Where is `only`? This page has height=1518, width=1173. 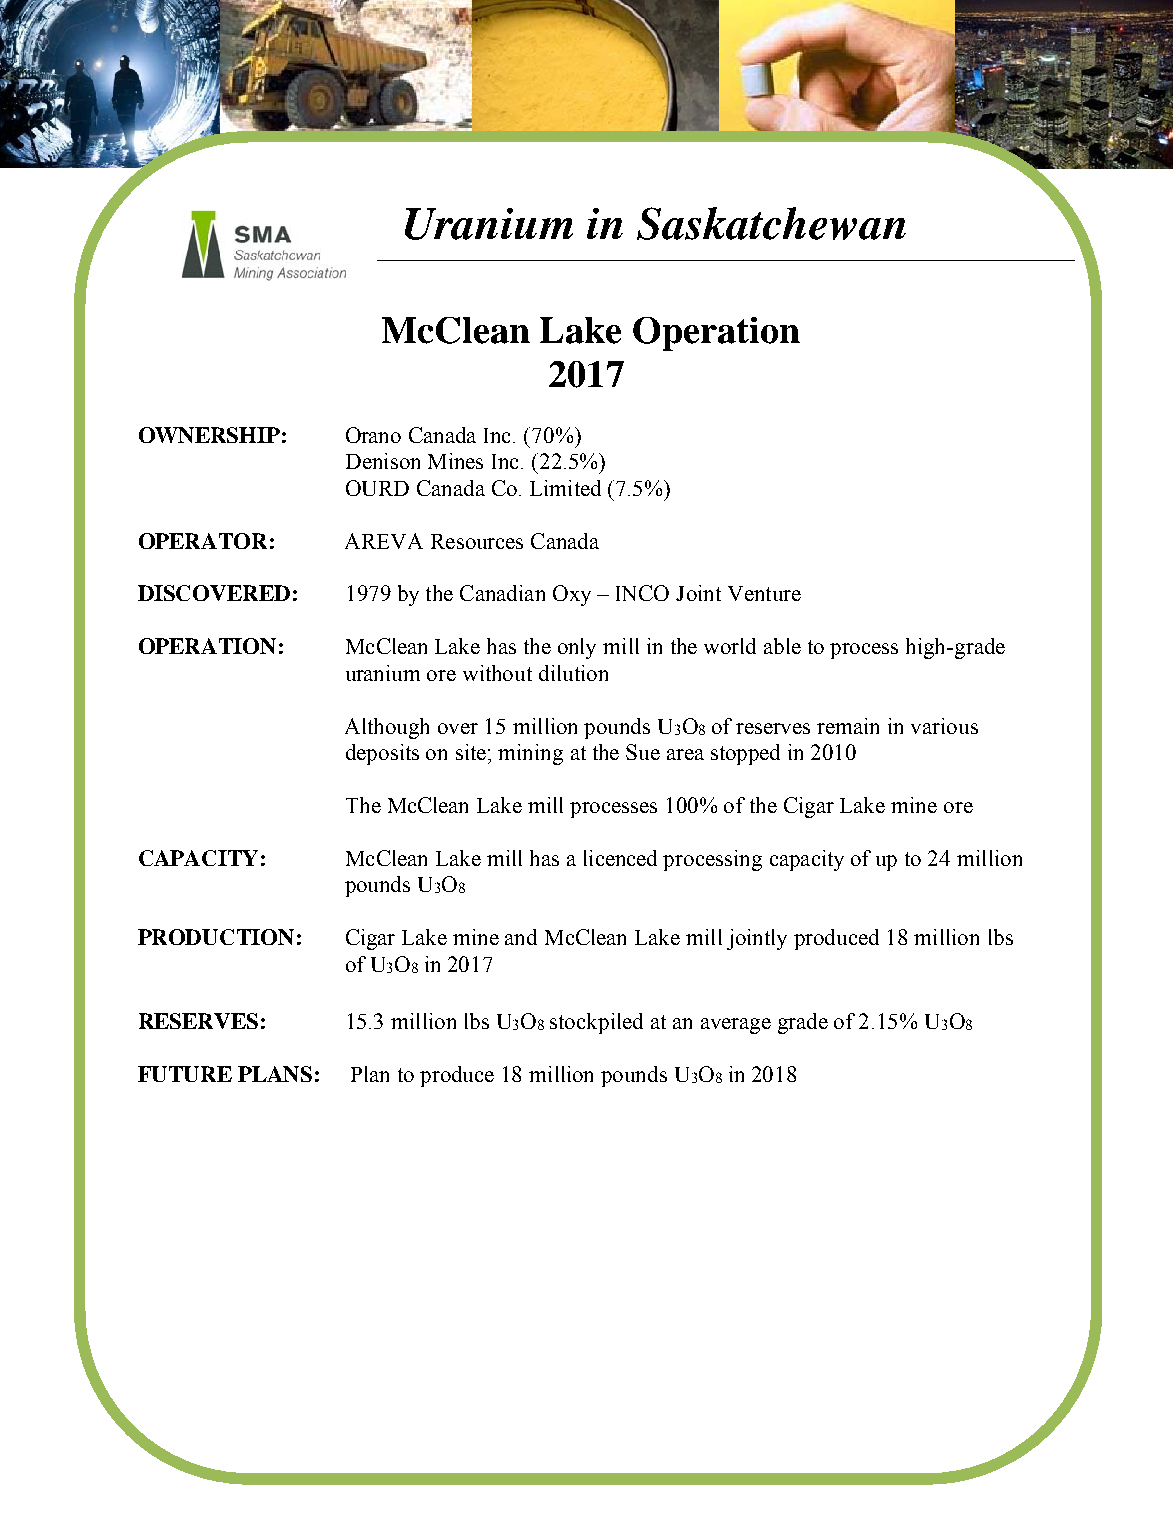 only is located at coordinates (577, 648).
